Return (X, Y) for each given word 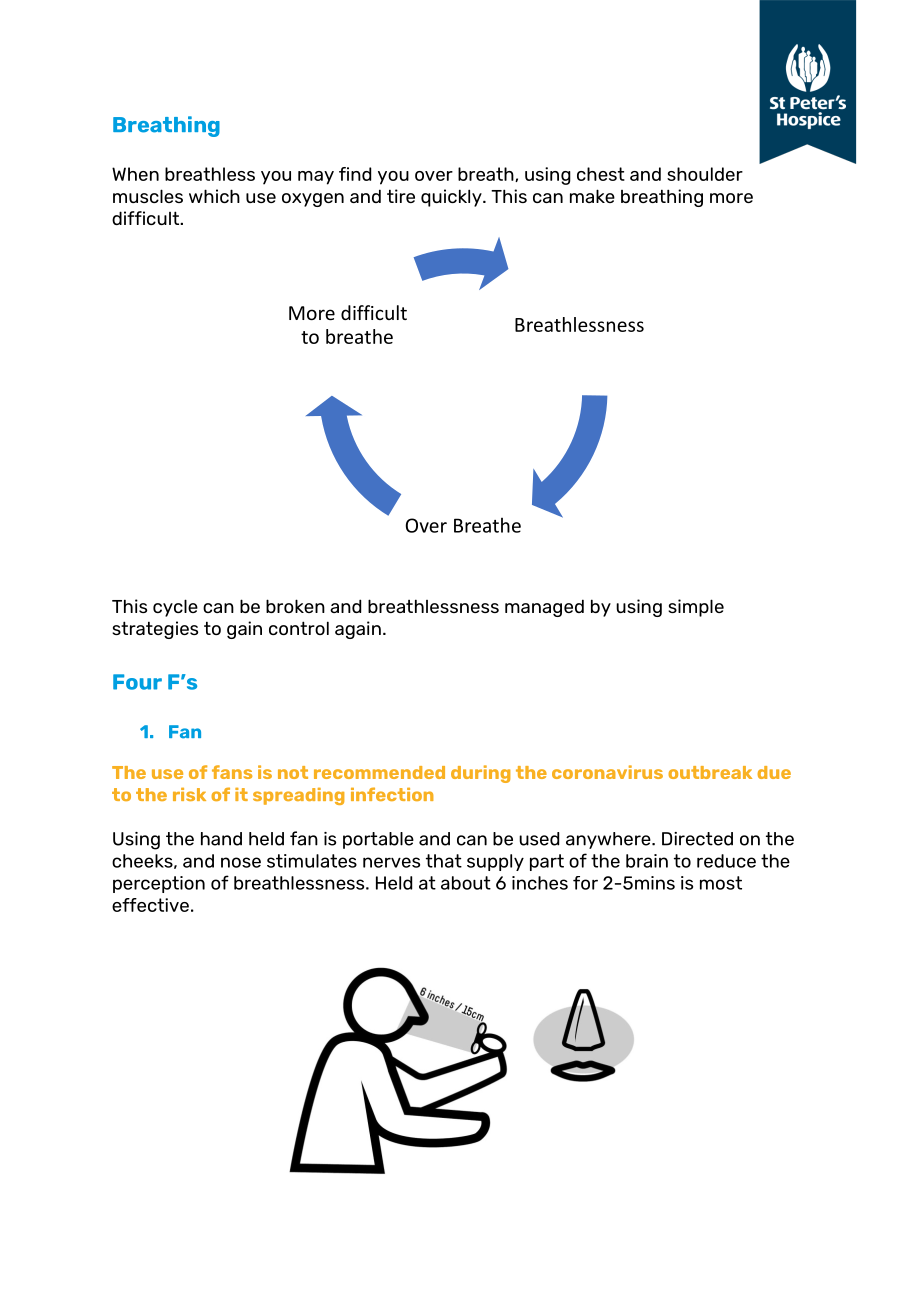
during (480, 774)
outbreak (710, 772)
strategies (155, 630)
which (214, 196)
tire (401, 196)
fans (232, 772)
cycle (175, 608)
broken (295, 606)
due (774, 772)
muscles (148, 196)
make (592, 196)
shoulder (705, 174)
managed (544, 608)
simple (696, 608)
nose (241, 862)
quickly (452, 198)
